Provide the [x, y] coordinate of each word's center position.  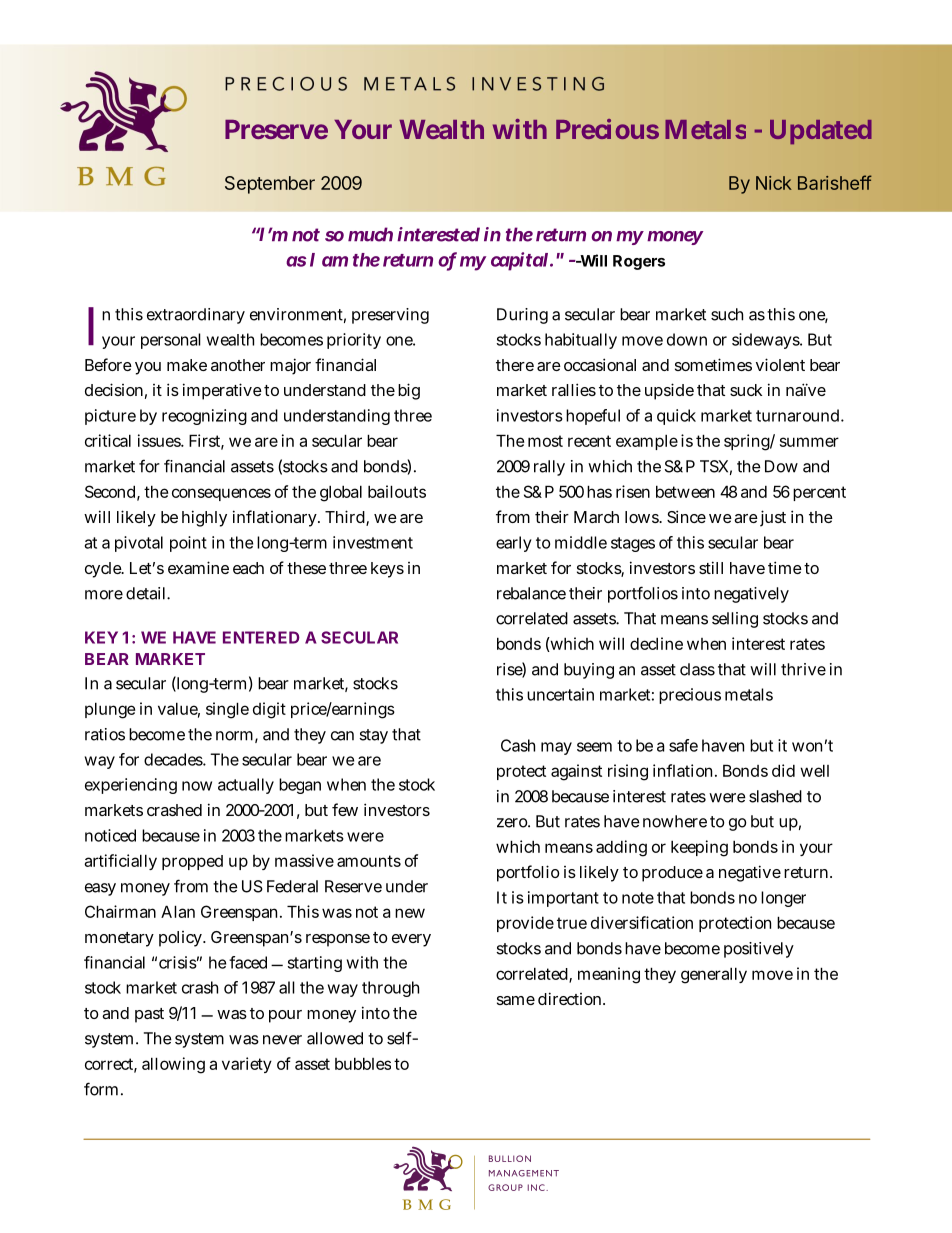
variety [247, 1065]
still [711, 567]
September [270, 185]
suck [746, 390]
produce [672, 874]
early [514, 544]
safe [683, 745]
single [227, 710]
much [370, 234]
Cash [518, 745]
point [188, 544]
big [409, 391]
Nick [774, 183]
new [410, 913]
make [187, 365]
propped [192, 862]
